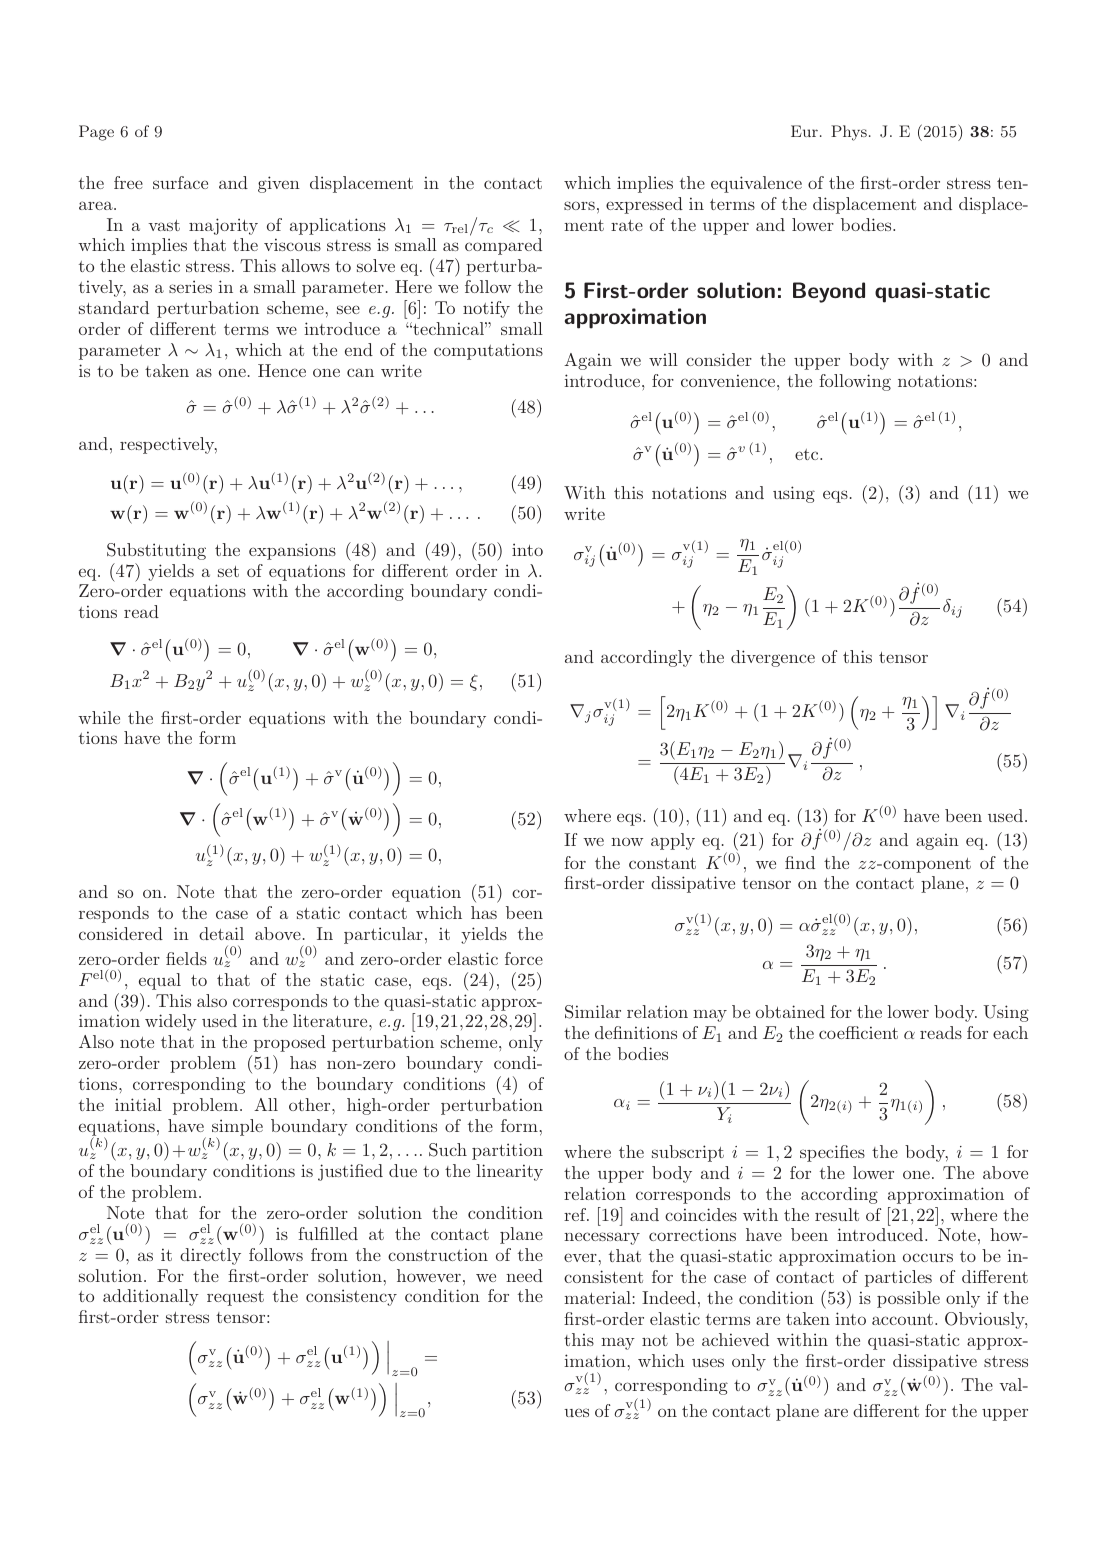 Image resolution: width=1109 pixels, height=1568 pixels. What do you see at coordinates (503, 246) in the page?
I see `compared` at bounding box center [503, 246].
